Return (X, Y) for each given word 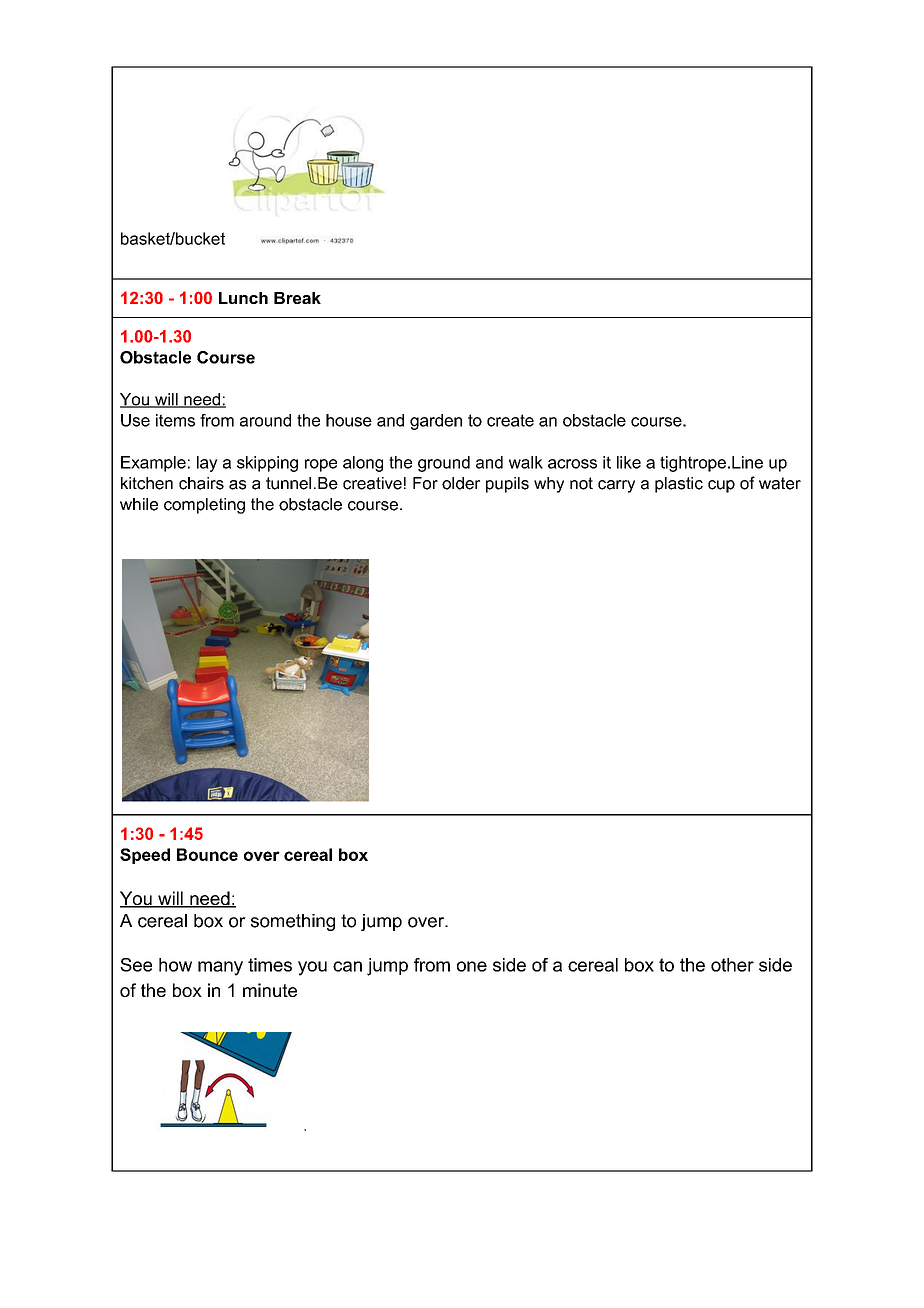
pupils (507, 485)
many (220, 968)
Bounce (207, 854)
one (472, 966)
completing (204, 506)
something (293, 922)
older (461, 483)
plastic (679, 485)
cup (721, 486)
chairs (201, 483)
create (510, 420)
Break (297, 298)
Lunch (243, 298)
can (347, 966)
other (732, 965)
